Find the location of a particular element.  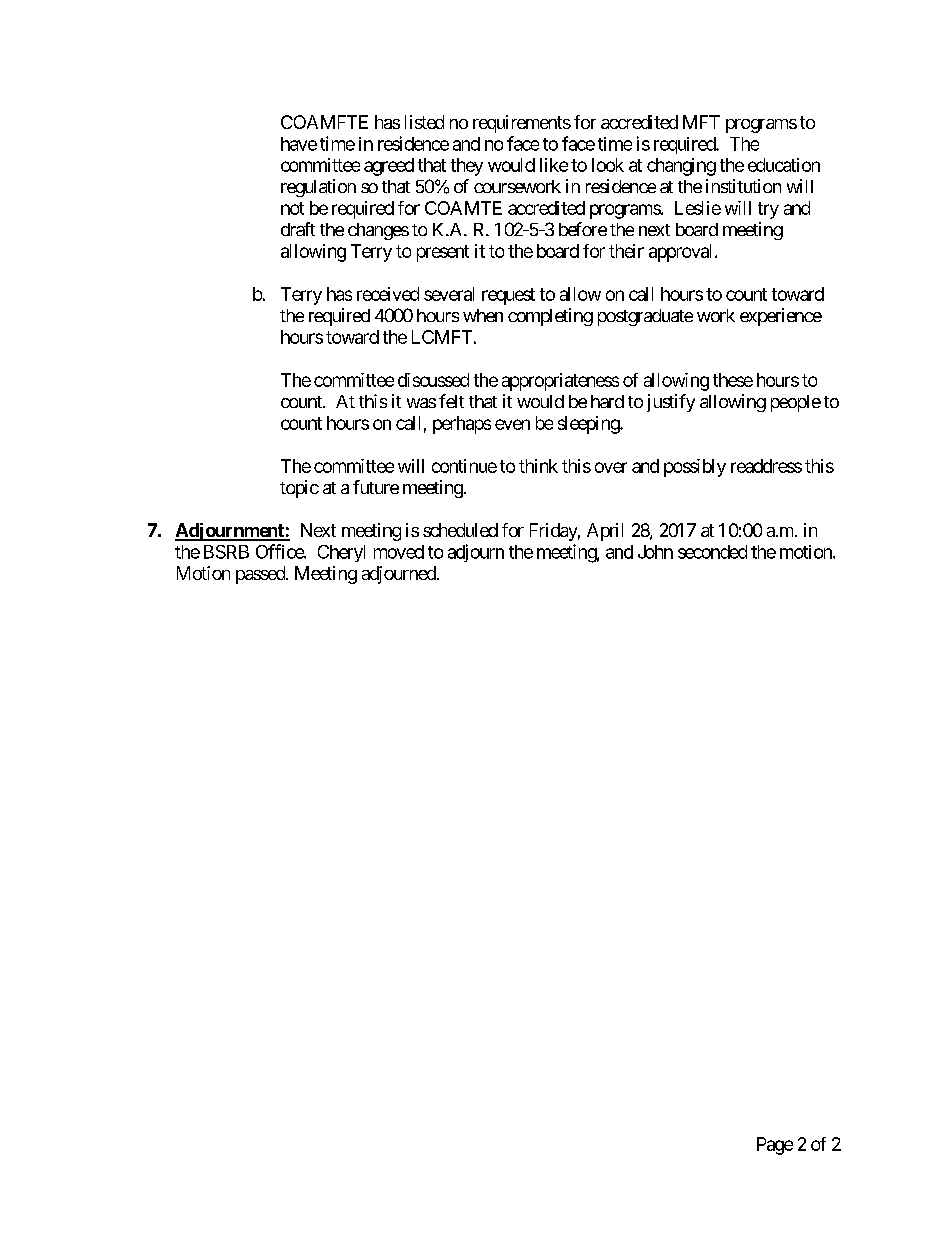

topic is located at coordinates (299, 489).
